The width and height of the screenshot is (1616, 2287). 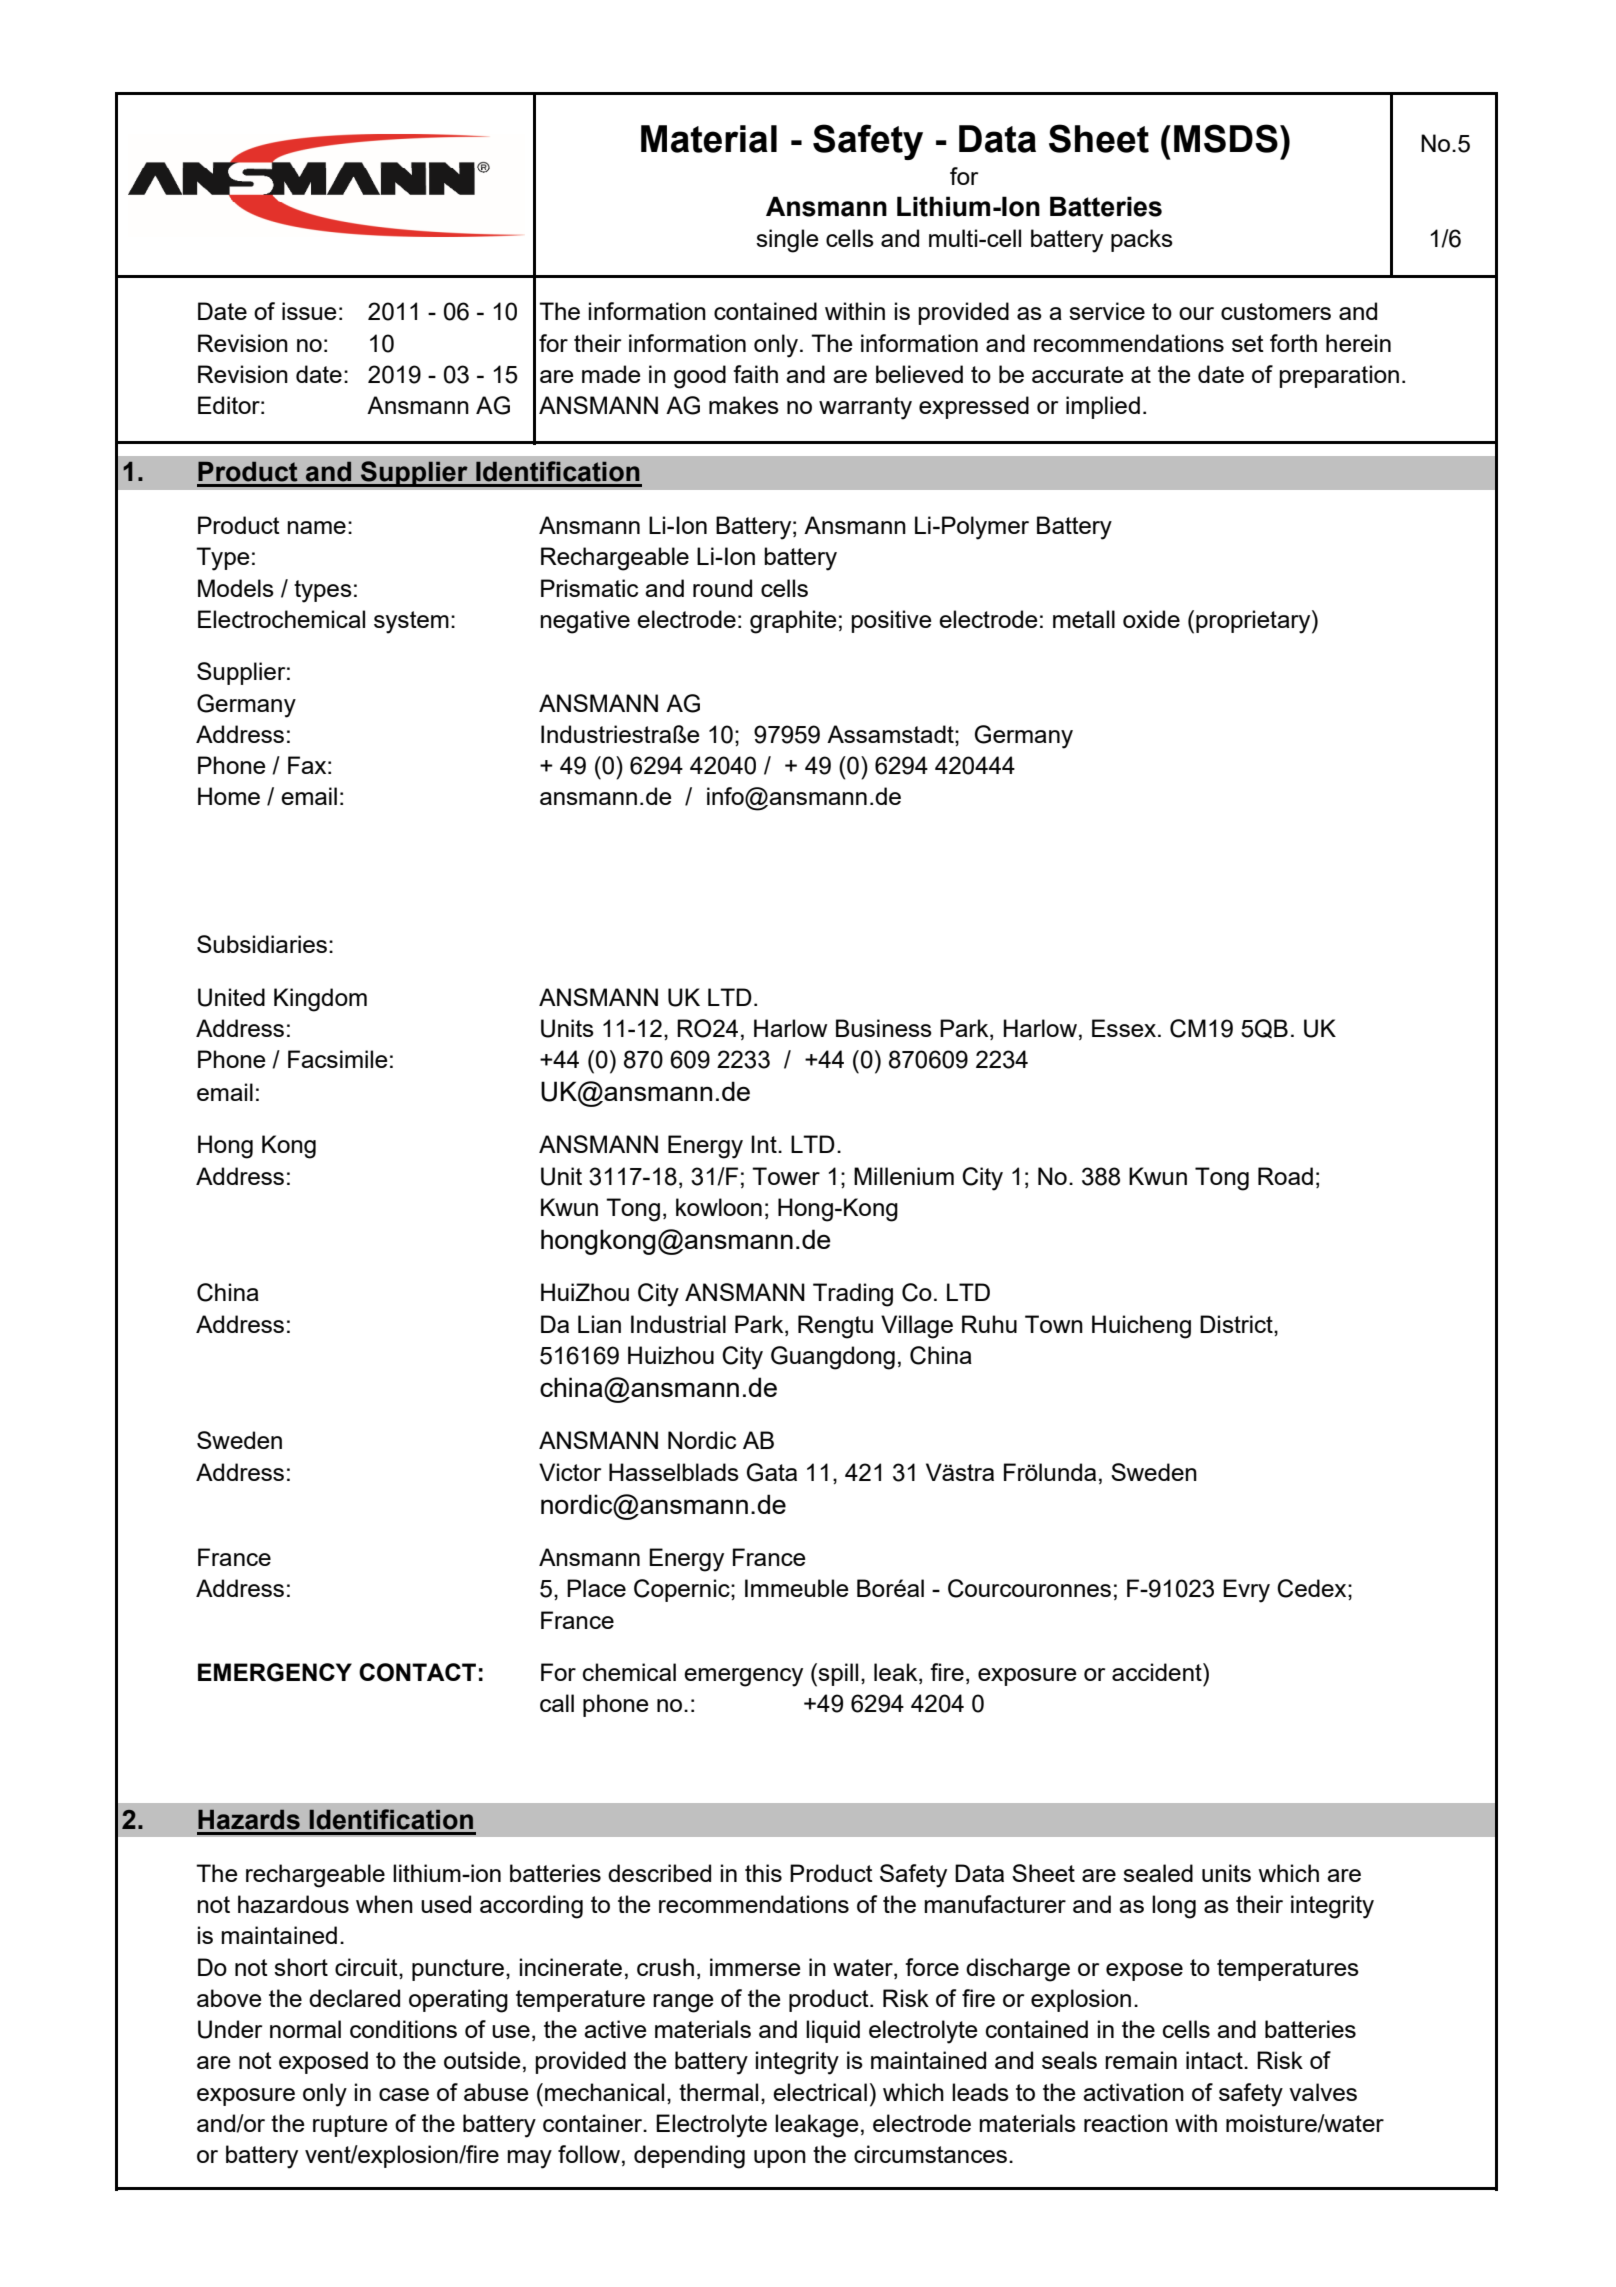 What do you see at coordinates (411, 622) in the screenshot?
I see `system` at bounding box center [411, 622].
